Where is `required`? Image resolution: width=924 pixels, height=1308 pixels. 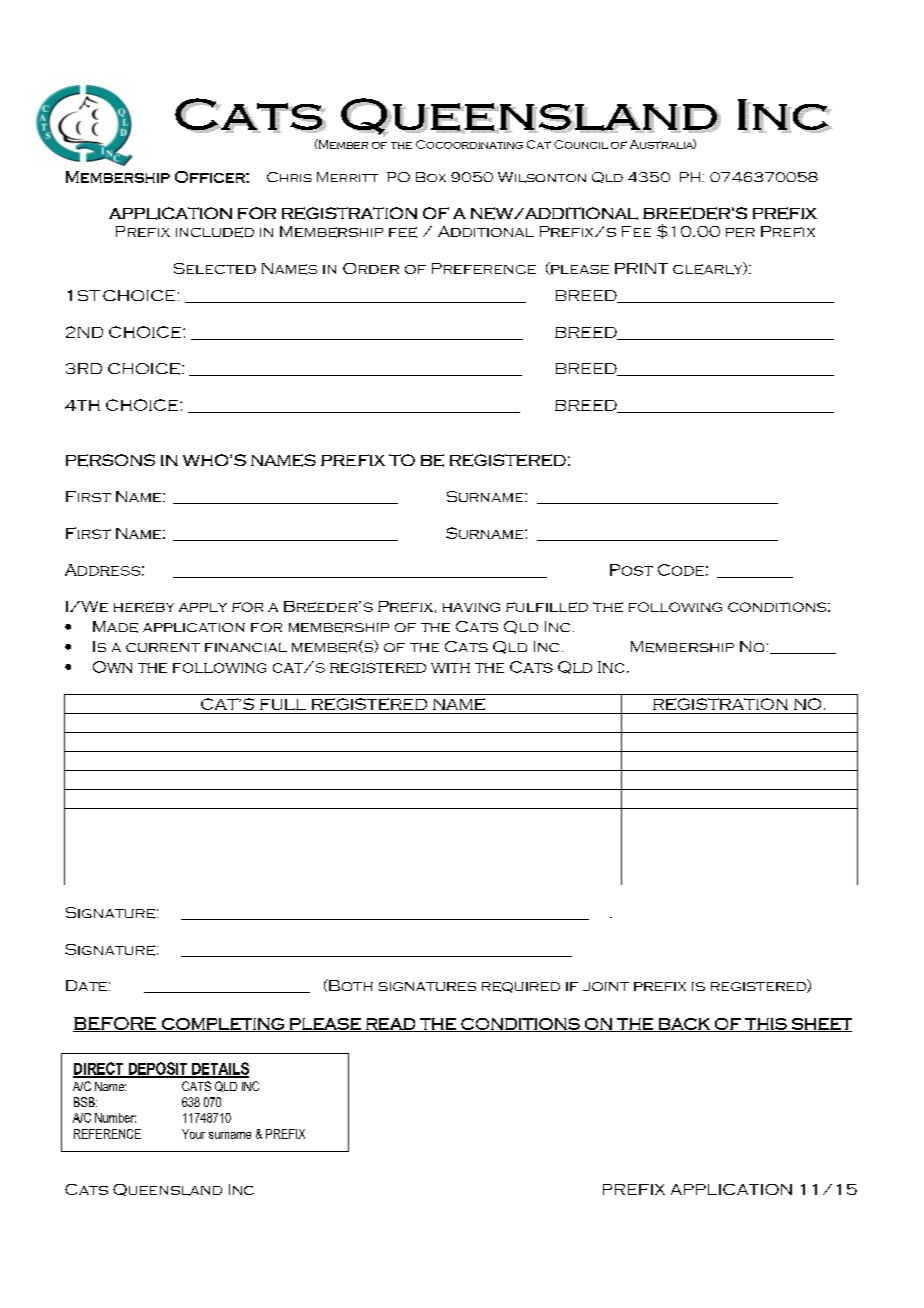 required is located at coordinates (521, 987).
